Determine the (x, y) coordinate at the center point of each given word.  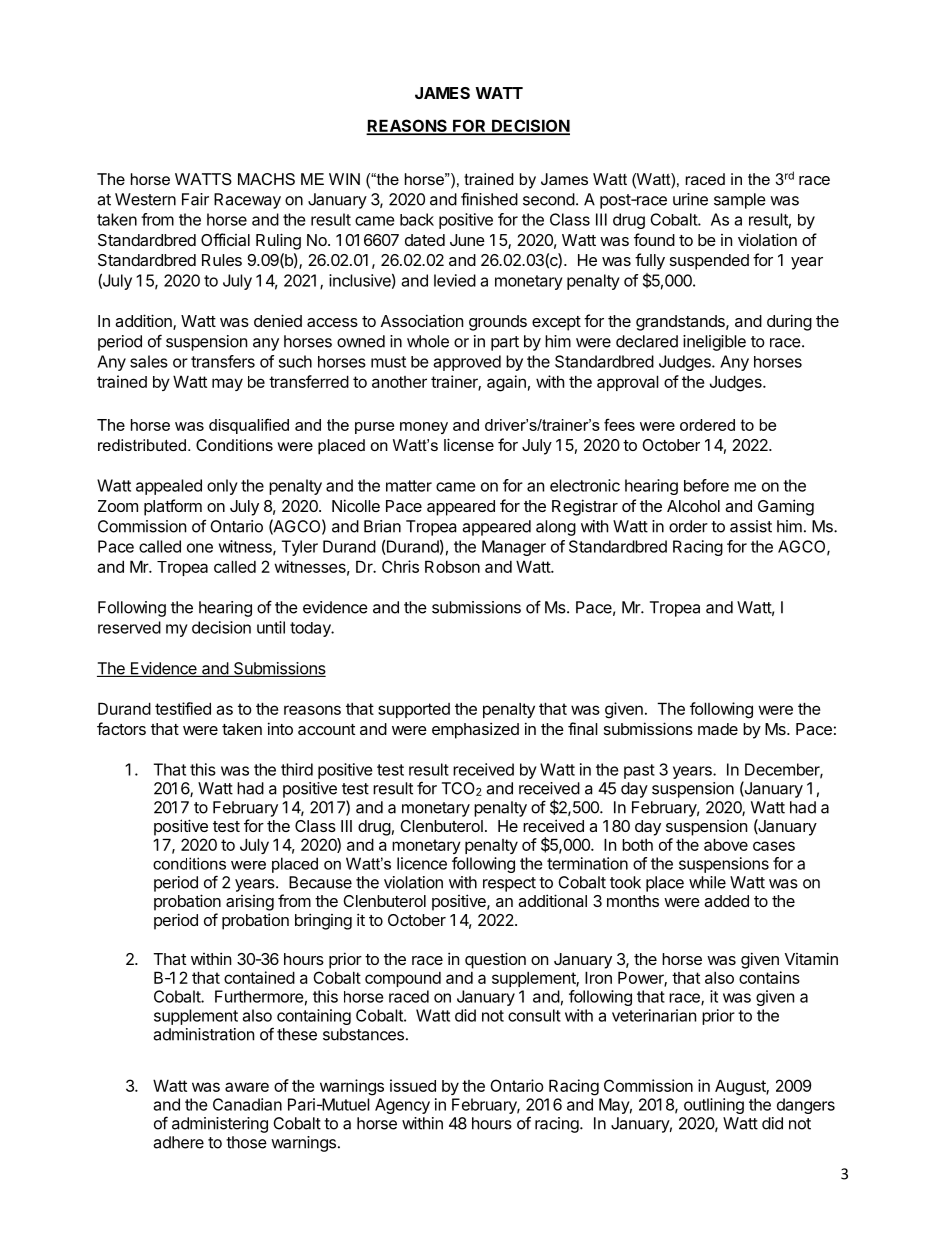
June (467, 240)
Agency (402, 1106)
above (726, 844)
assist (751, 526)
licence (422, 863)
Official (225, 239)
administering (220, 1125)
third (297, 769)
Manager (514, 548)
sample (740, 201)
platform (173, 507)
